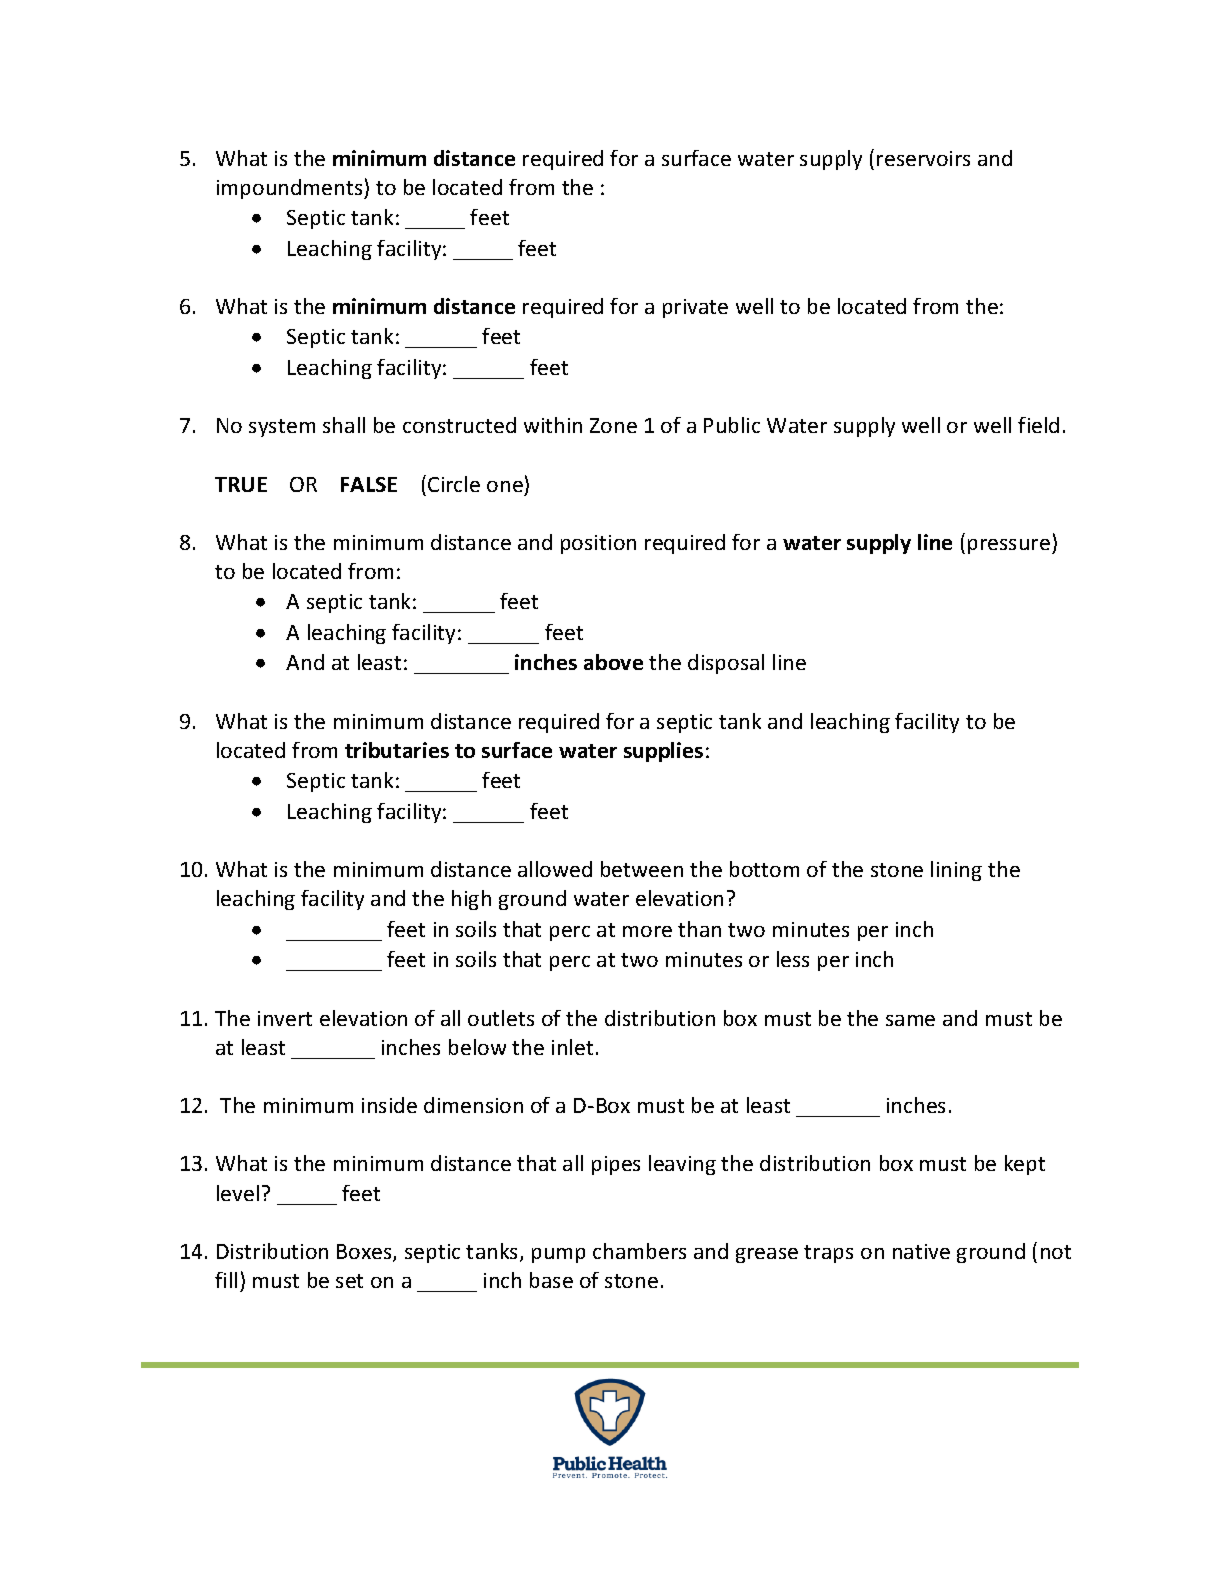 This screenshot has height=1577, width=1219. I want to click on position, so click(598, 544).
